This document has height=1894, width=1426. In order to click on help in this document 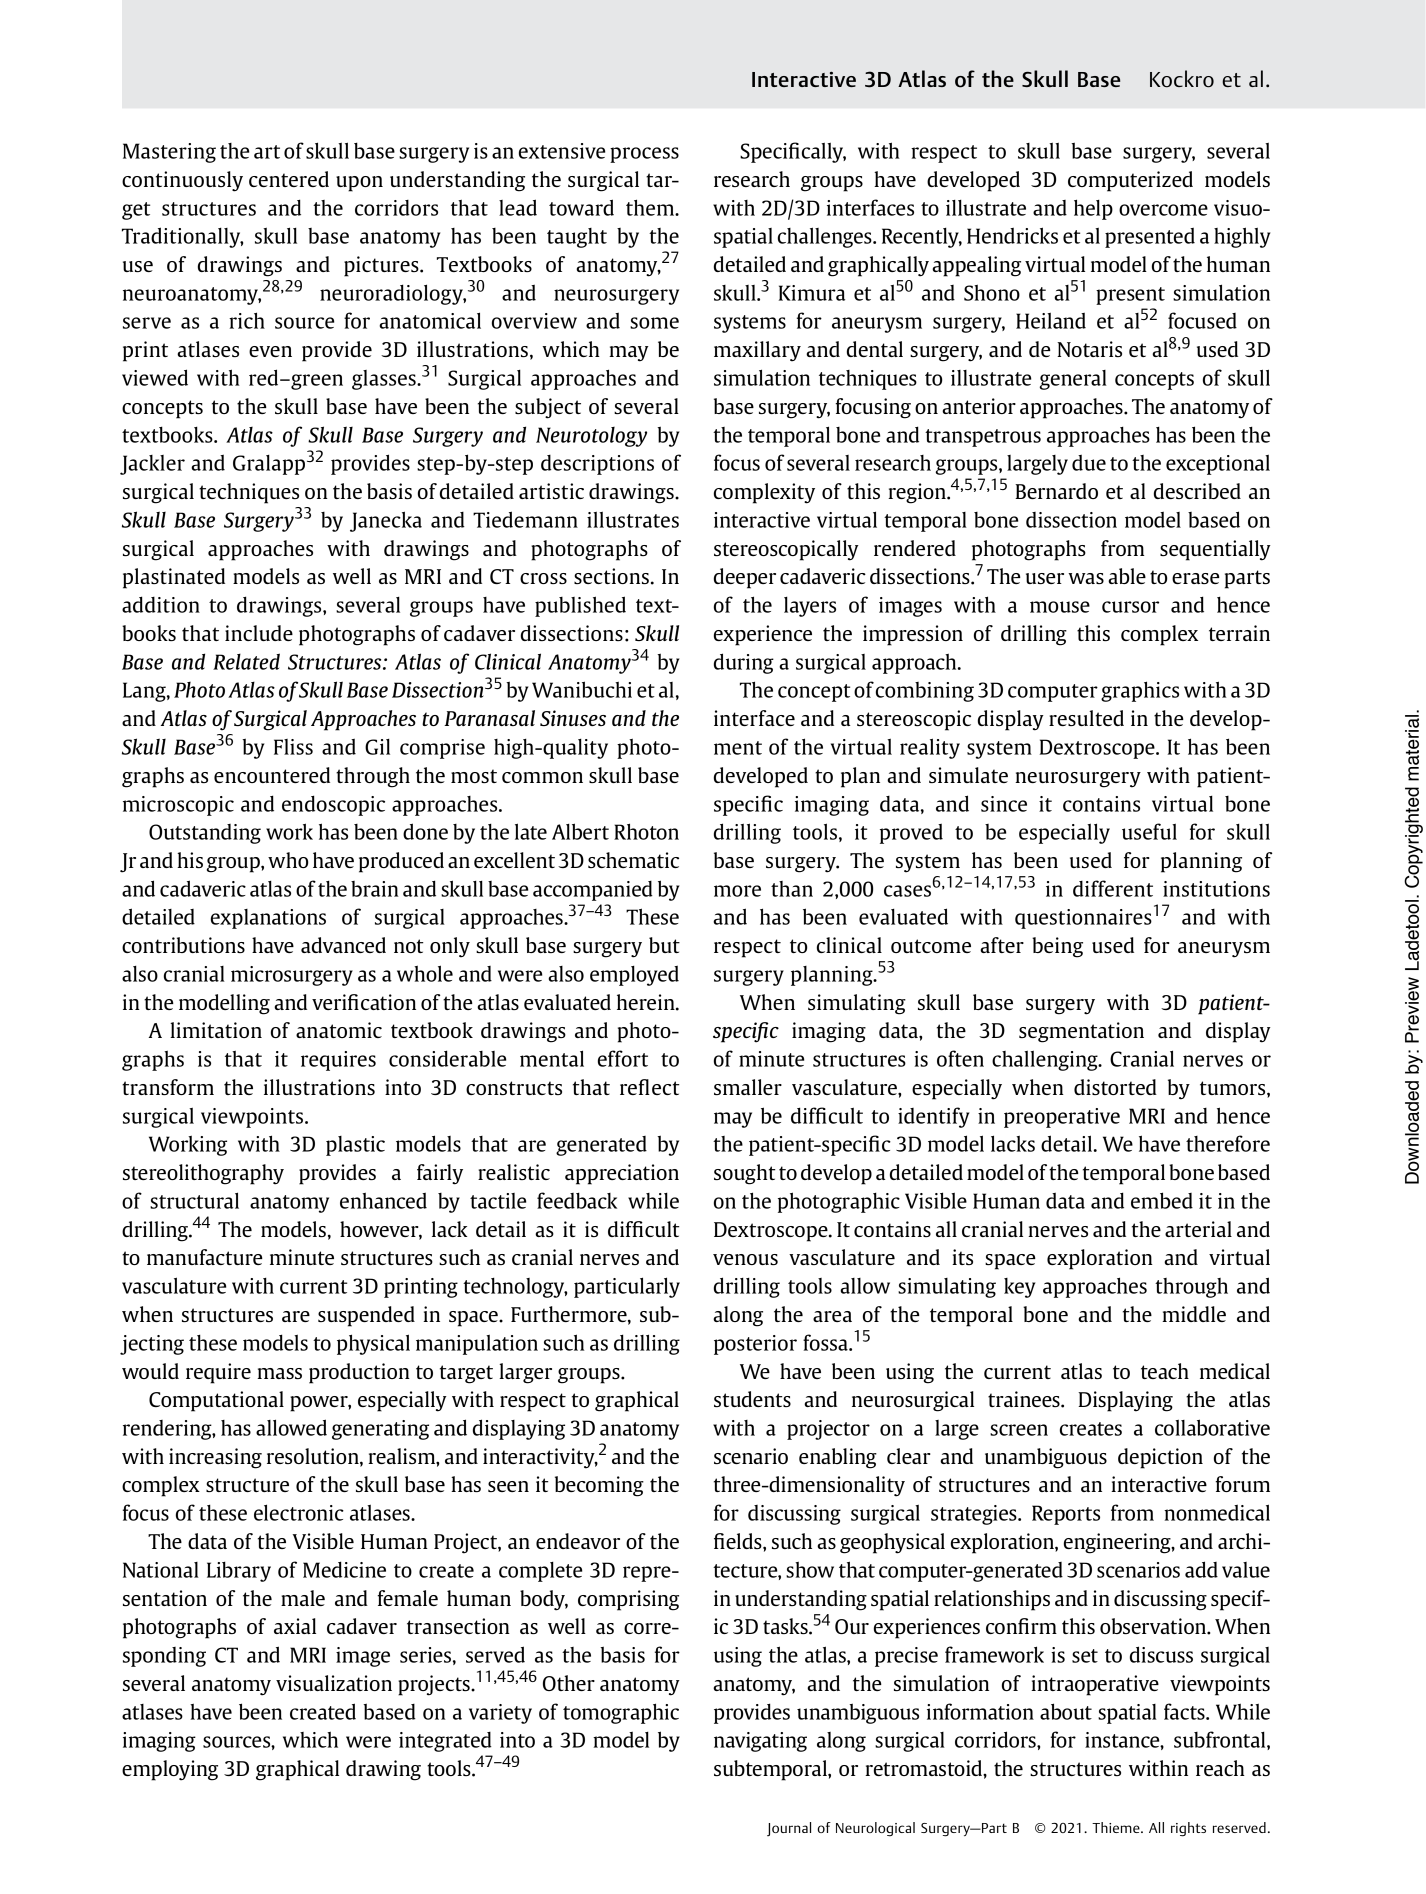, I will do `click(1093, 209)`.
